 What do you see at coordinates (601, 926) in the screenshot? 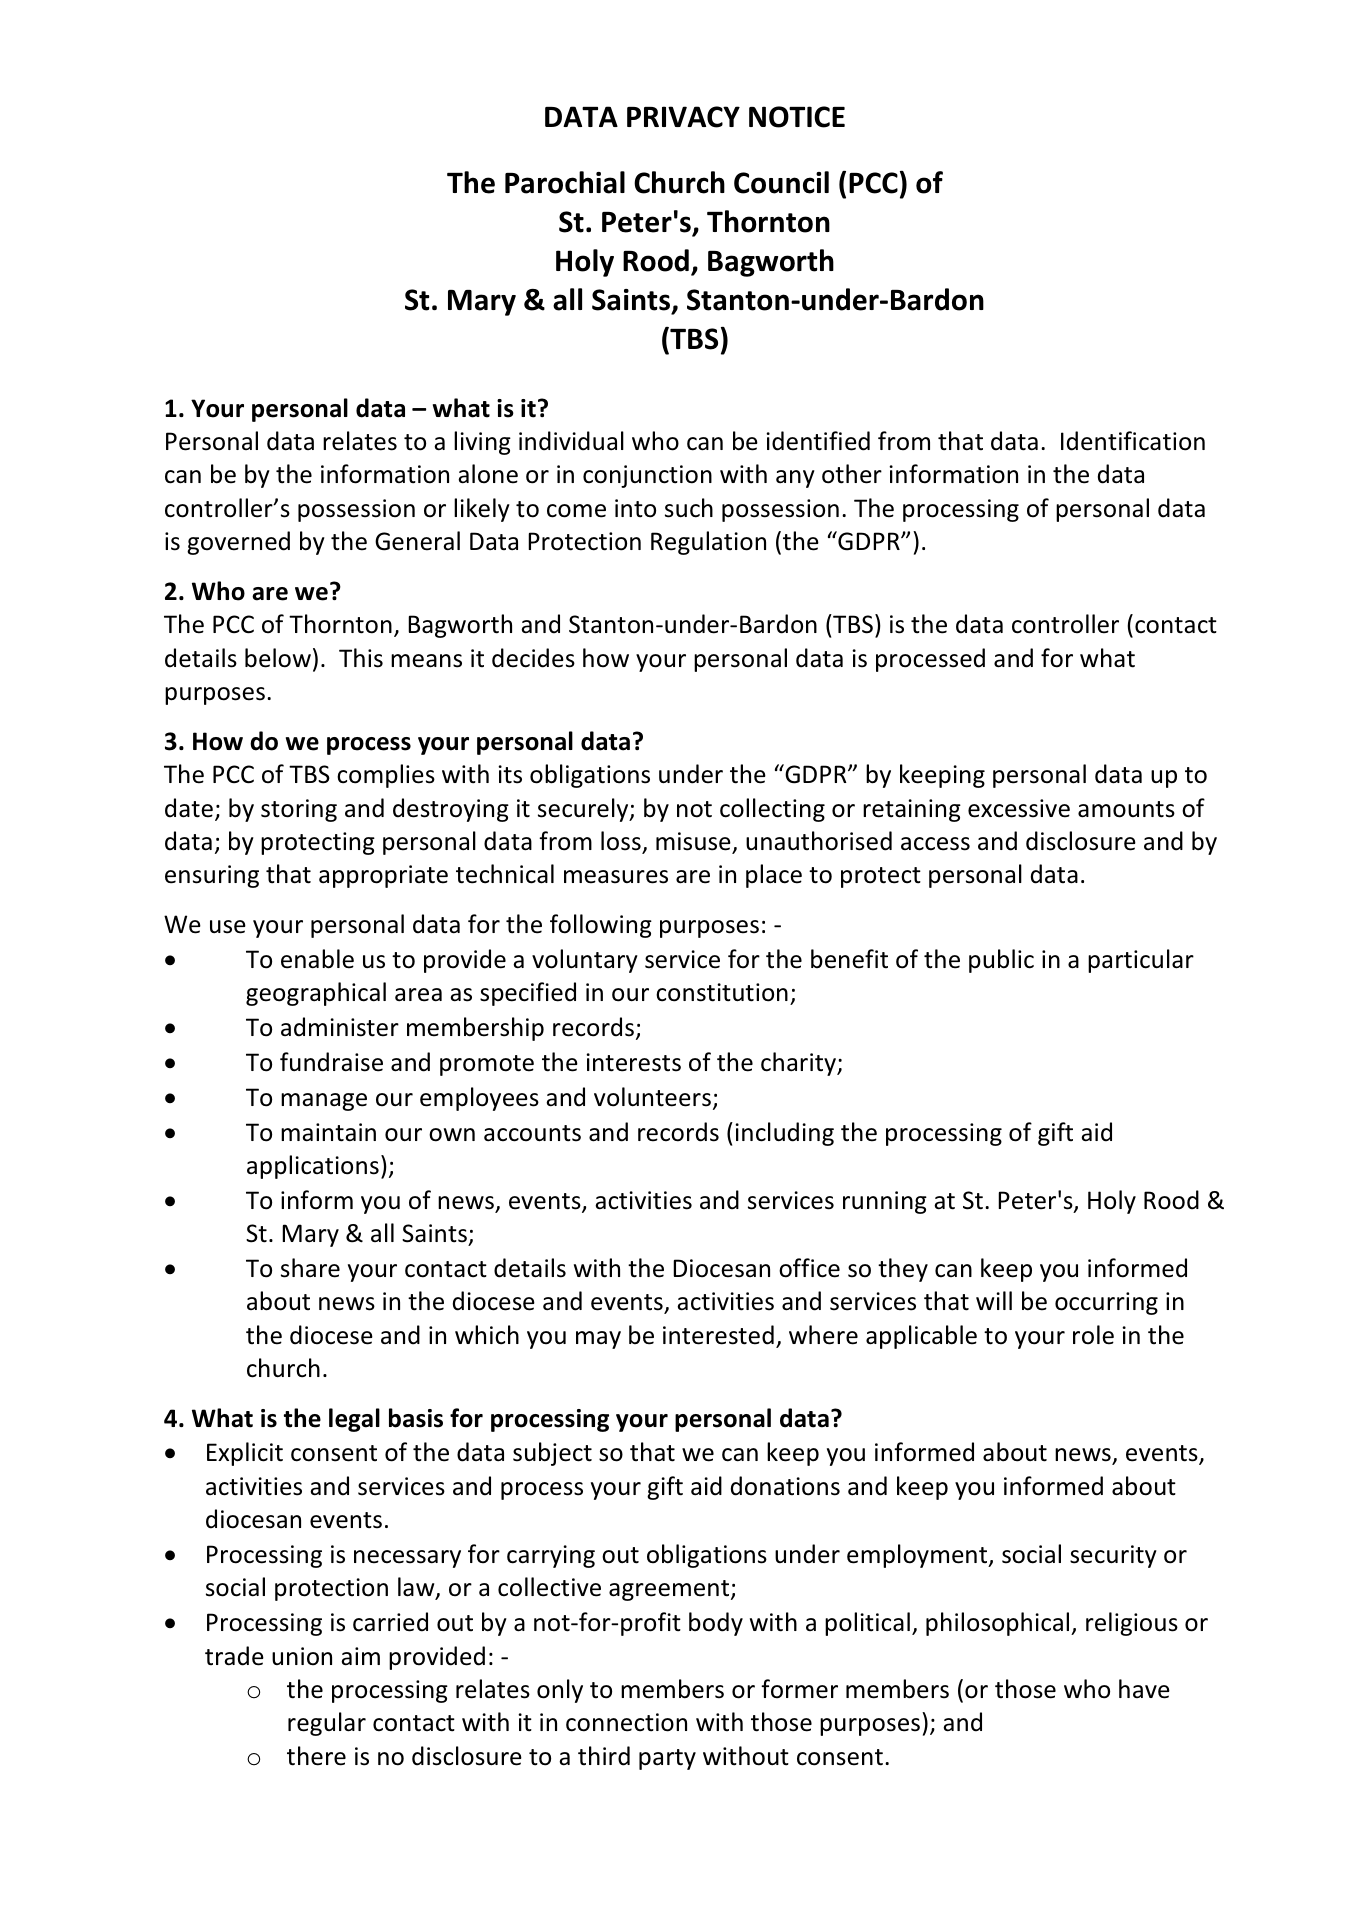
I see `following` at bounding box center [601, 926].
